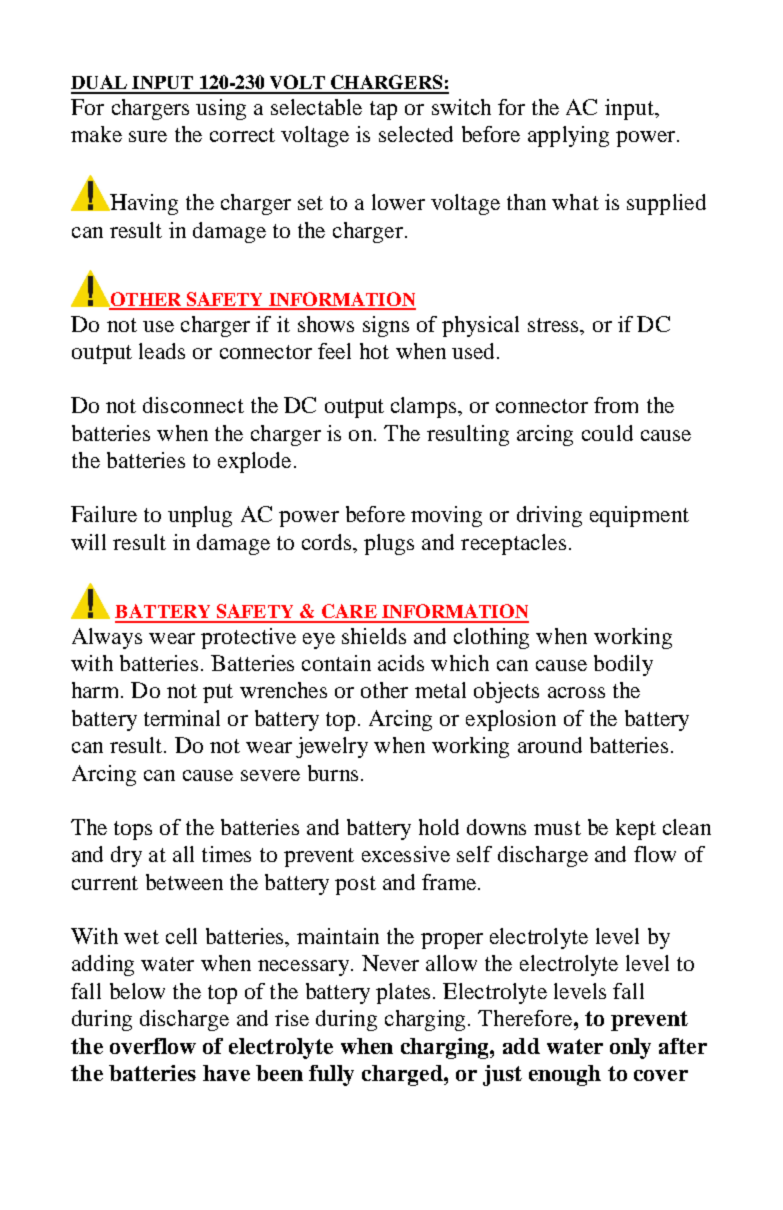 Image resolution: width=783 pixels, height=1210 pixels. What do you see at coordinates (148, 136) in the image?
I see `sure` at bounding box center [148, 136].
